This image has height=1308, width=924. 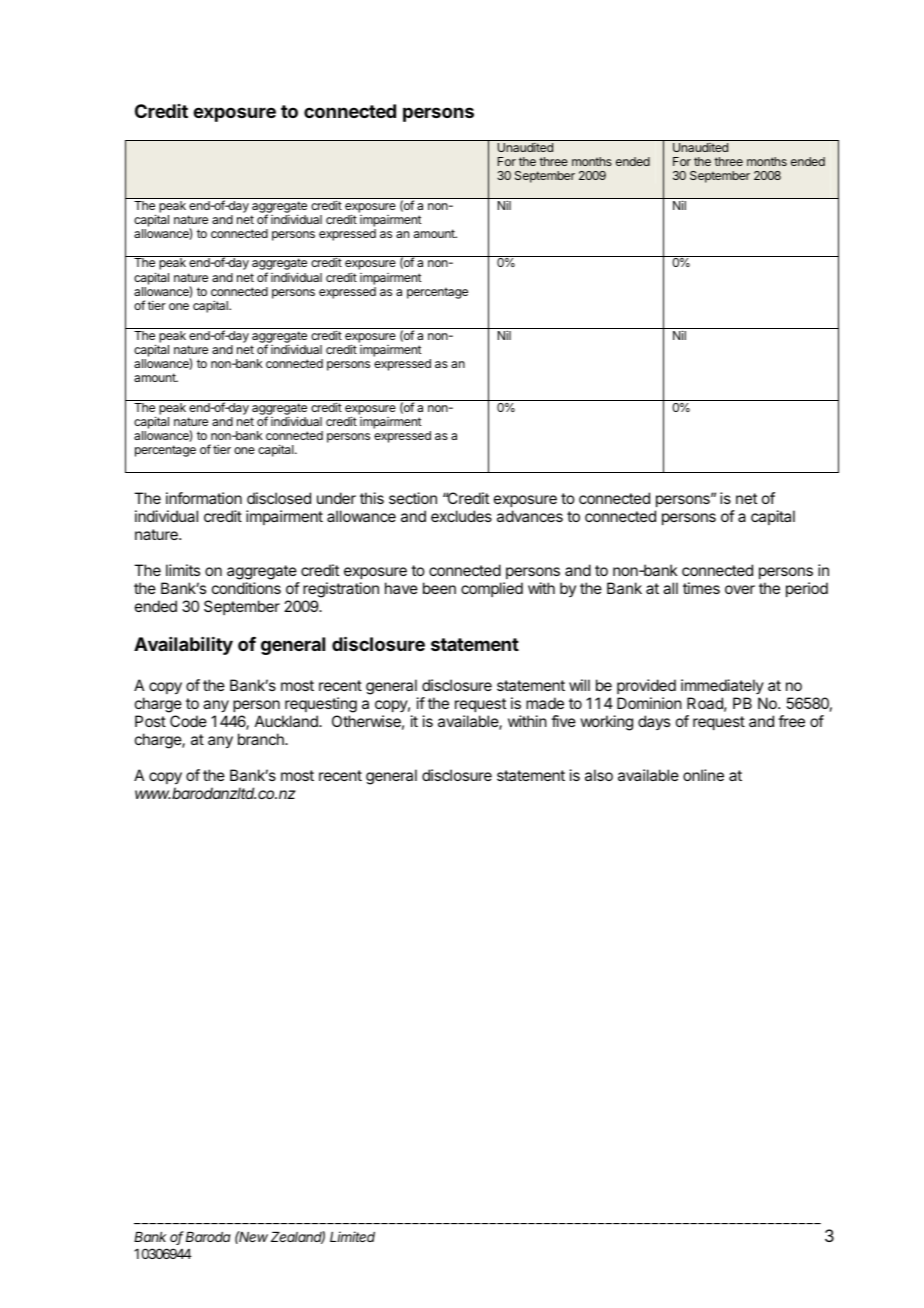 I want to click on days, so click(x=654, y=722).
